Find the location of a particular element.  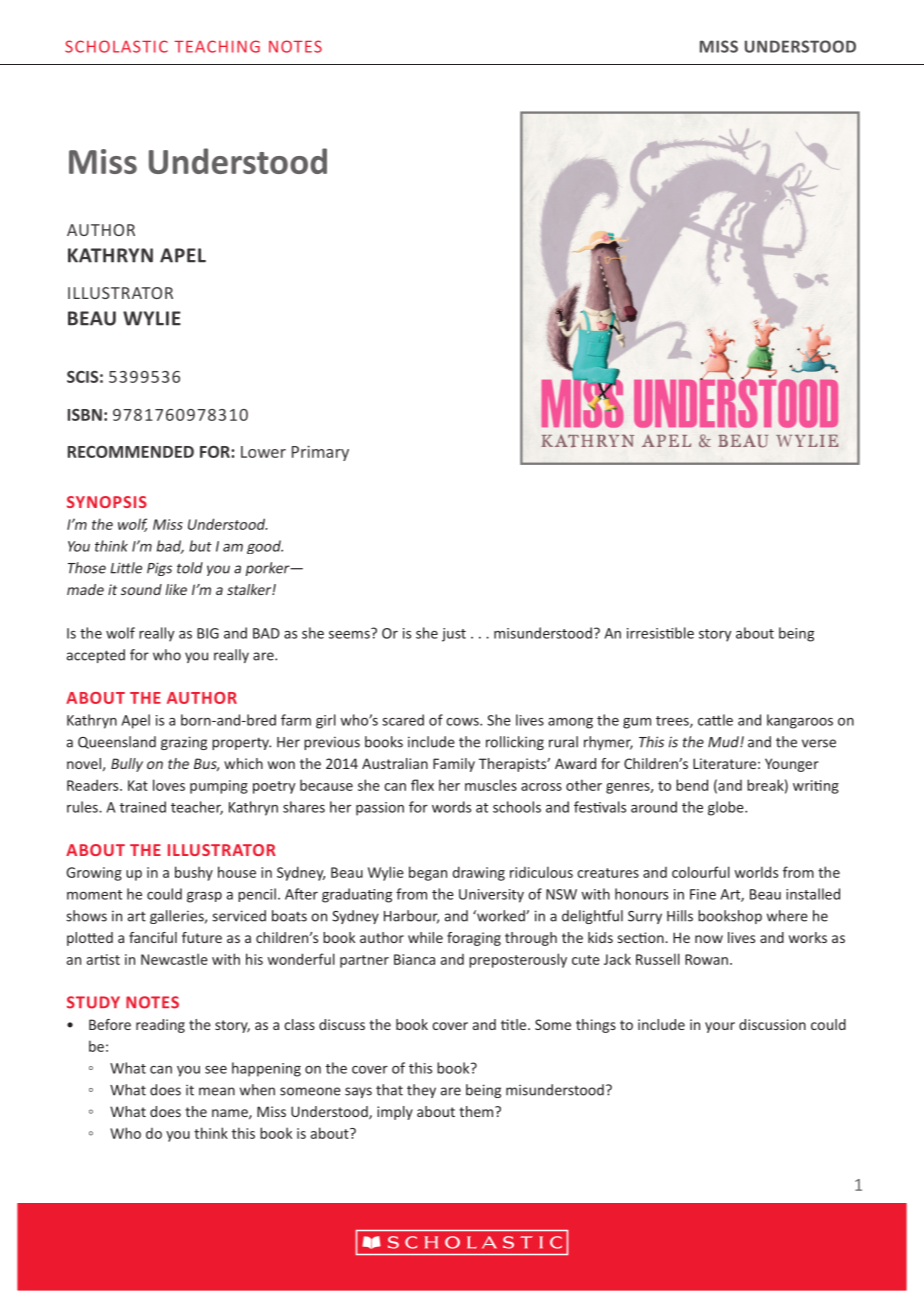

ISBN is located at coordinates (85, 415).
